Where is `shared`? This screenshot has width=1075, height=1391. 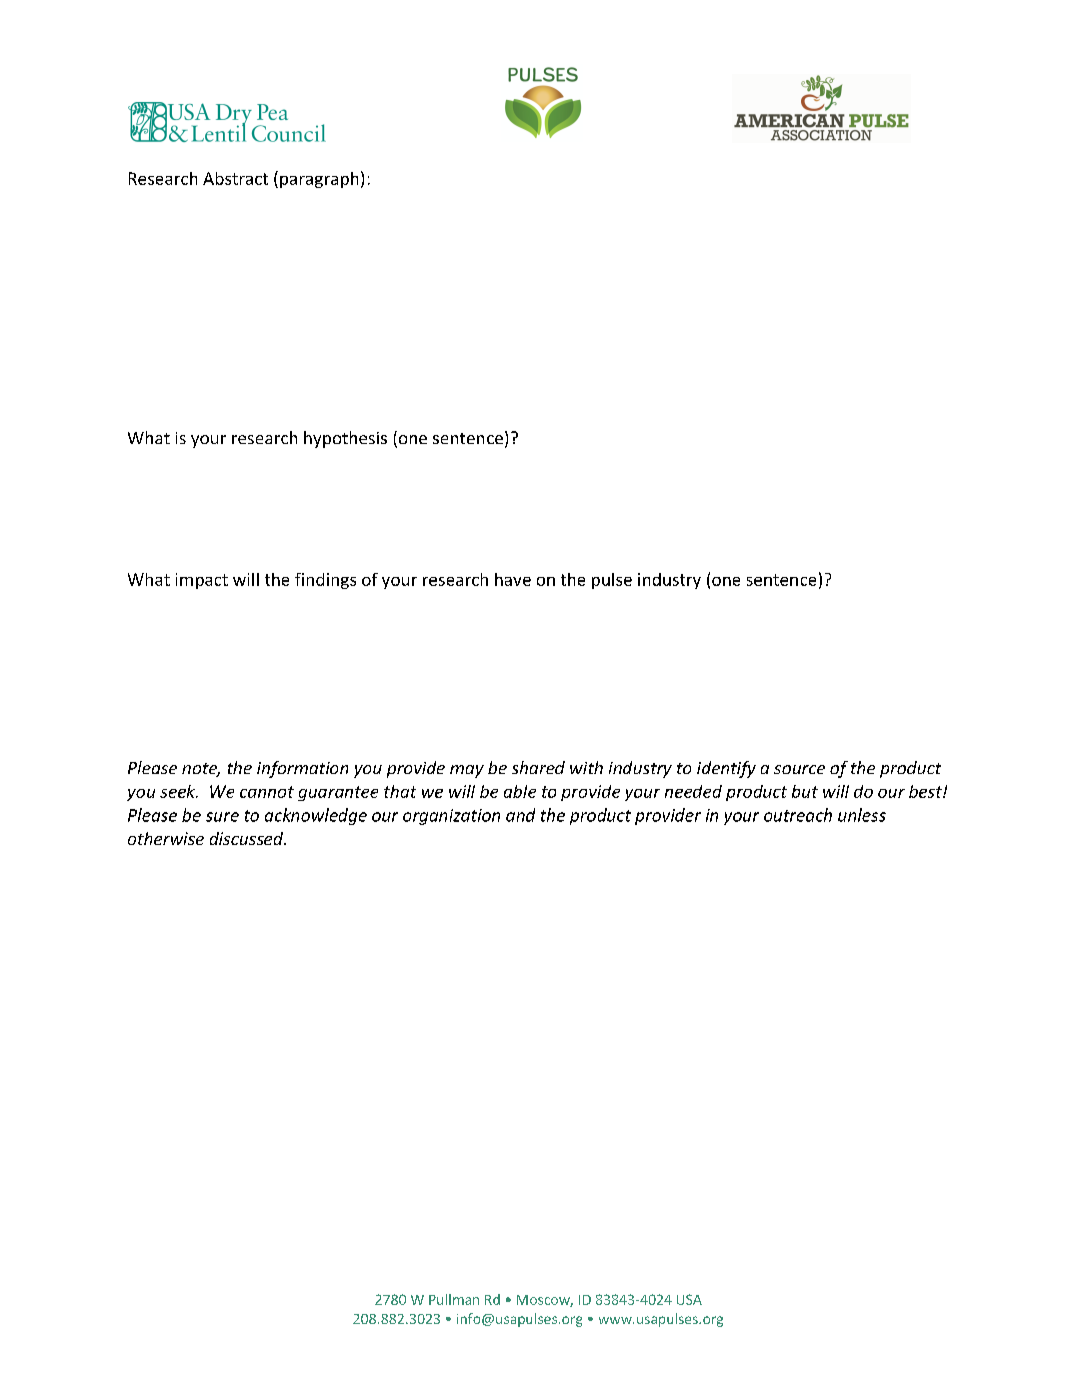 shared is located at coordinates (538, 767).
